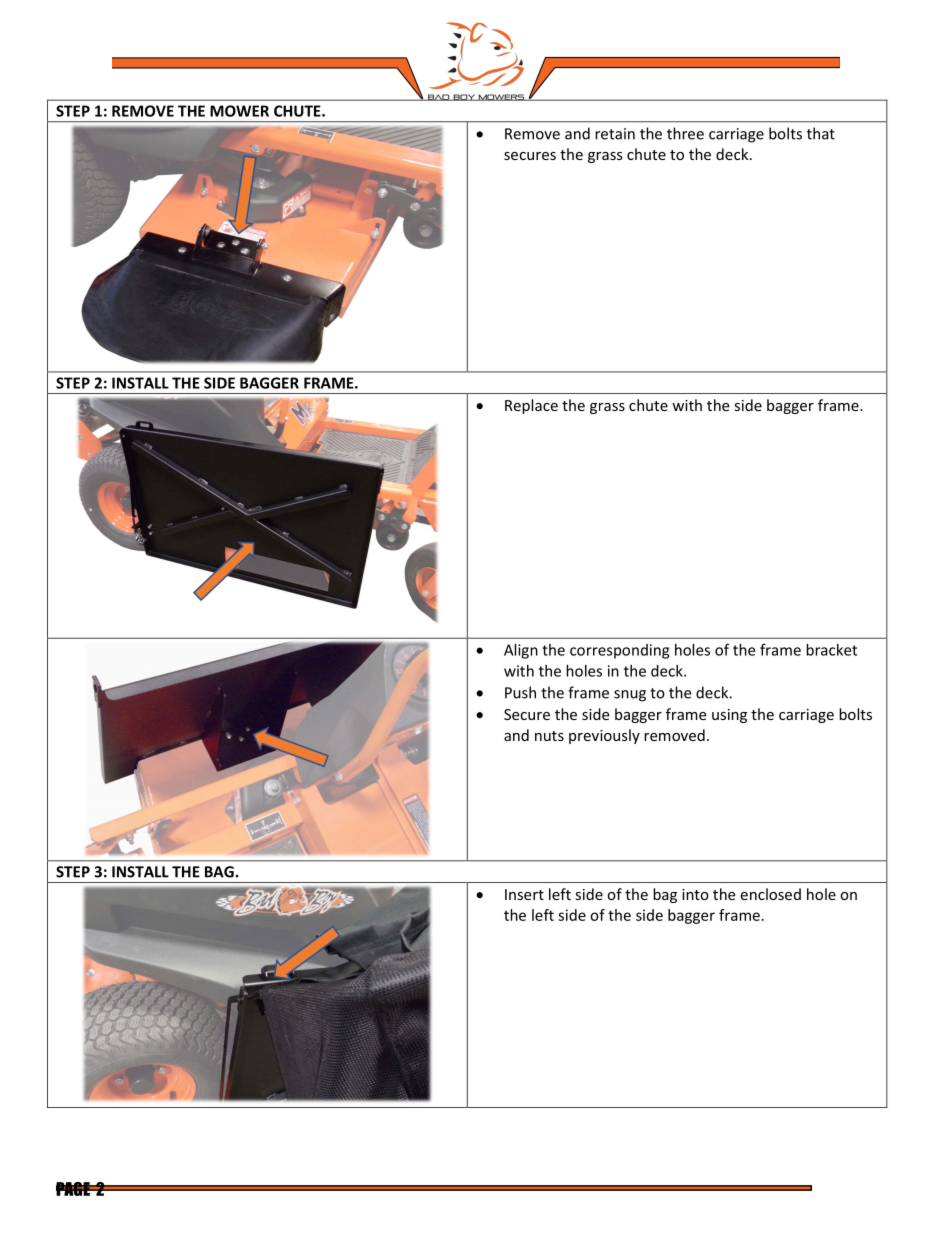 The height and width of the screenshot is (1233, 952). I want to click on Replace, so click(531, 406).
